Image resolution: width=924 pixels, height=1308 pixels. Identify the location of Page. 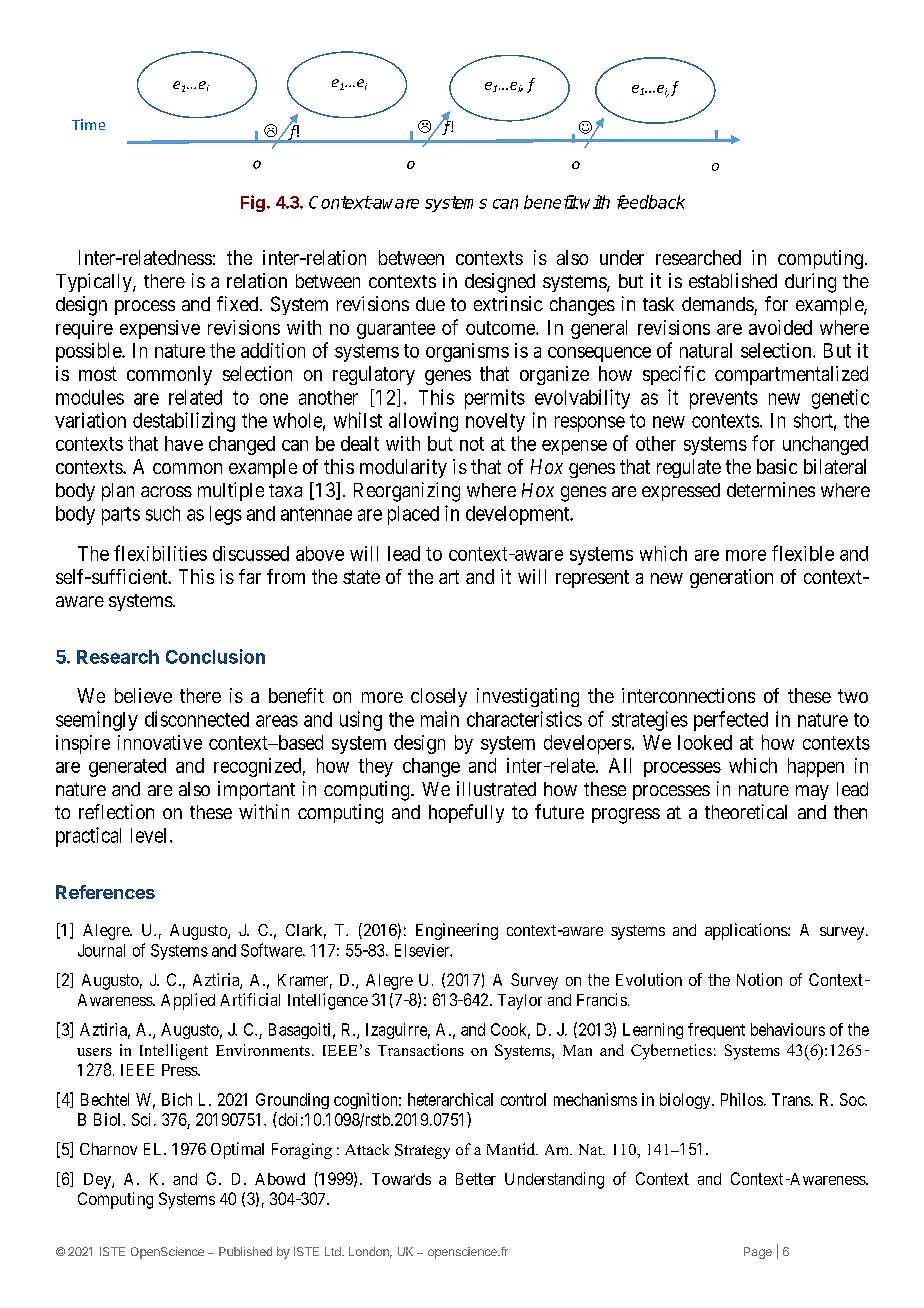
(758, 1253).
